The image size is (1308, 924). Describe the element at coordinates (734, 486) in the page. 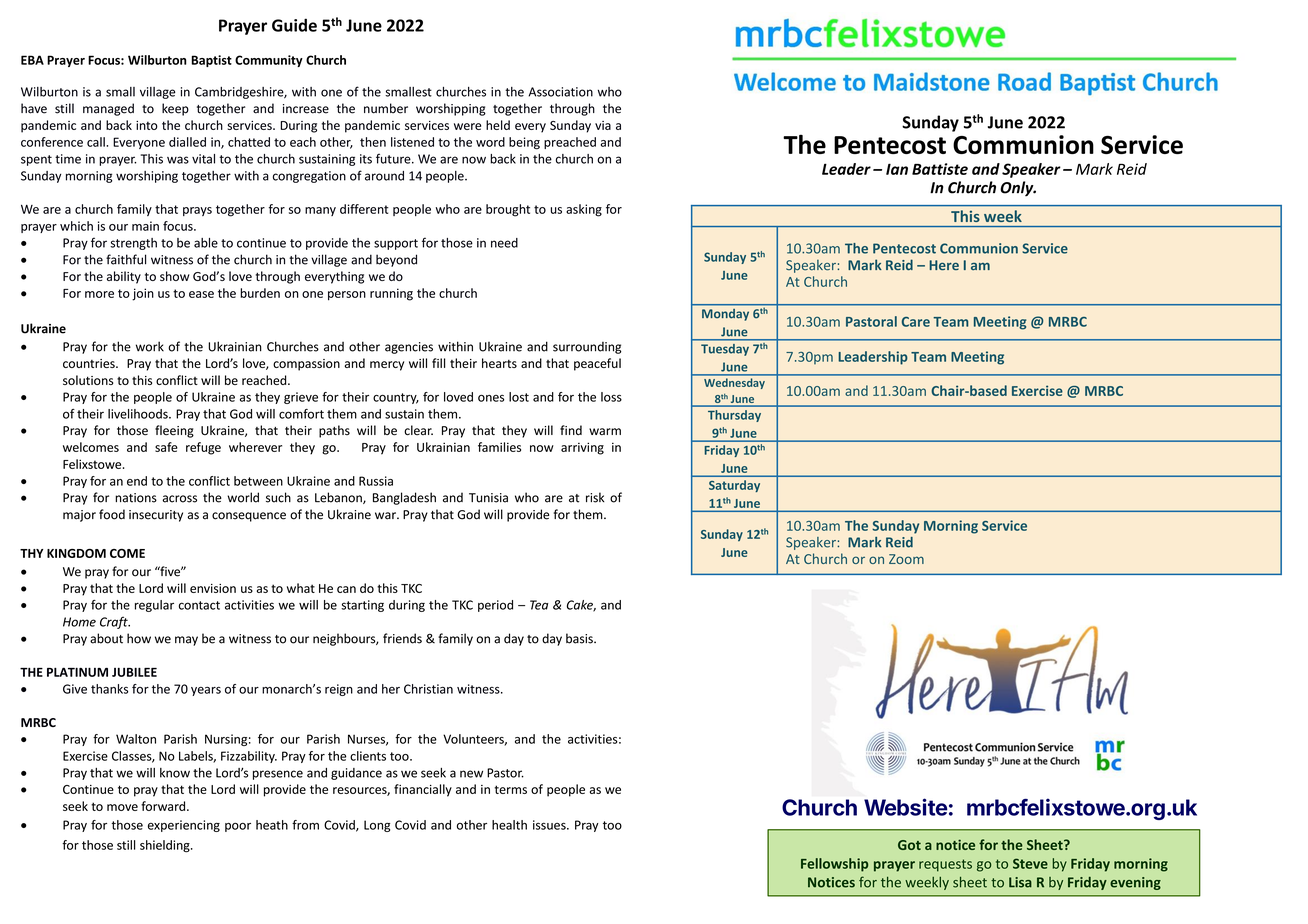

I see `Saturday` at that location.
